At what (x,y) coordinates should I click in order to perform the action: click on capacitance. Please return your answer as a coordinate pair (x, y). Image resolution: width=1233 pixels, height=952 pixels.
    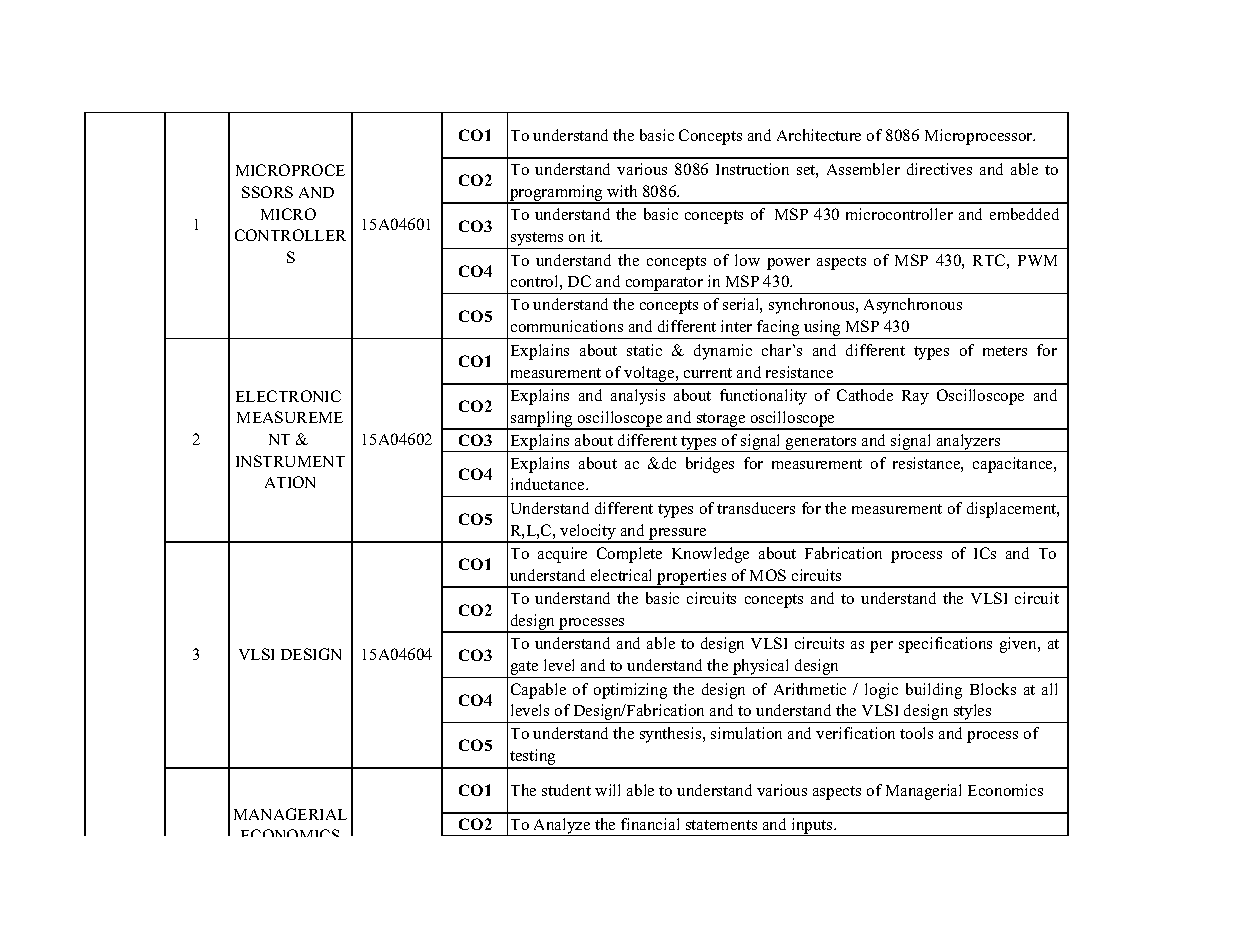
    Looking at the image, I should click on (1014, 465).
